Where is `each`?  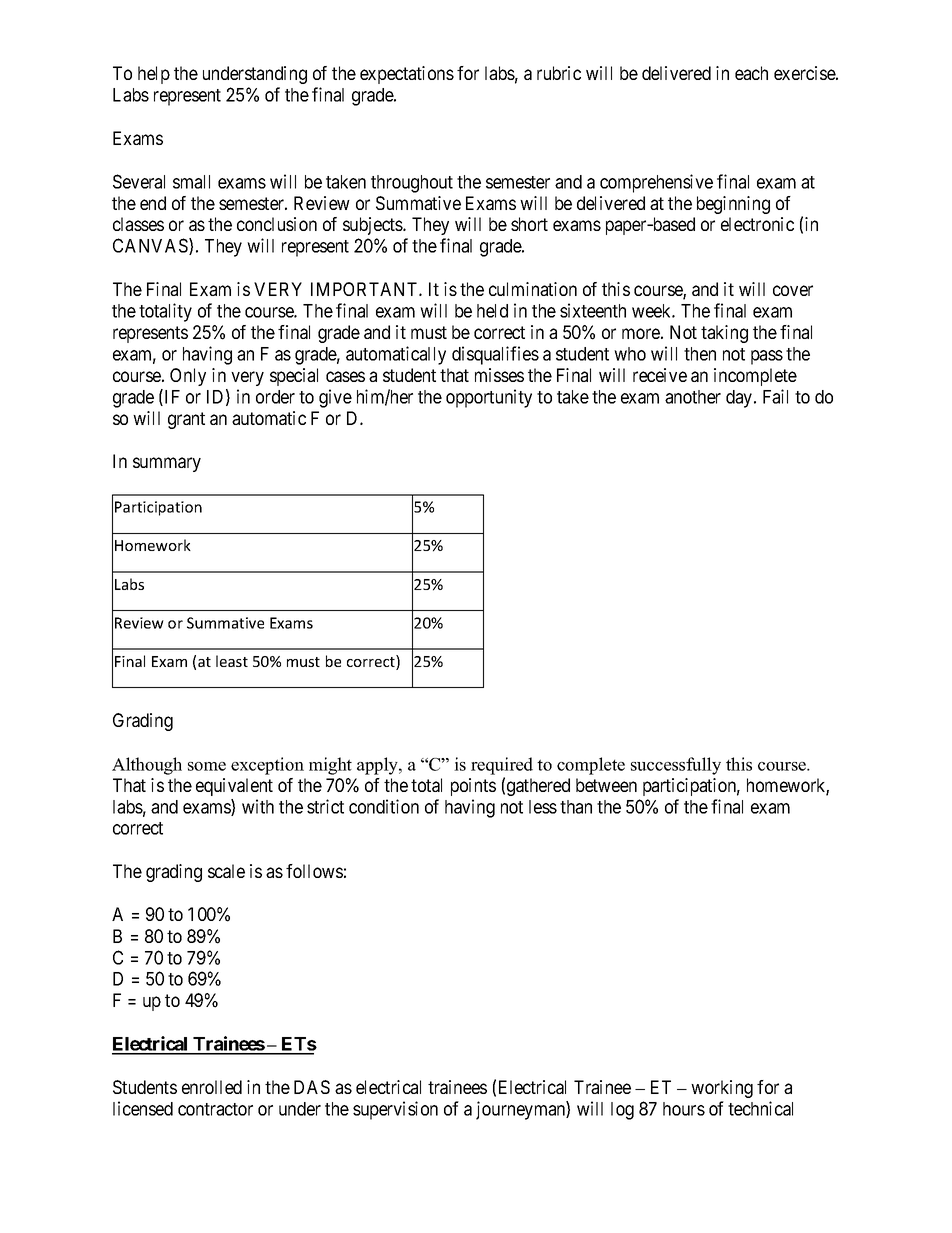
each is located at coordinates (751, 73).
